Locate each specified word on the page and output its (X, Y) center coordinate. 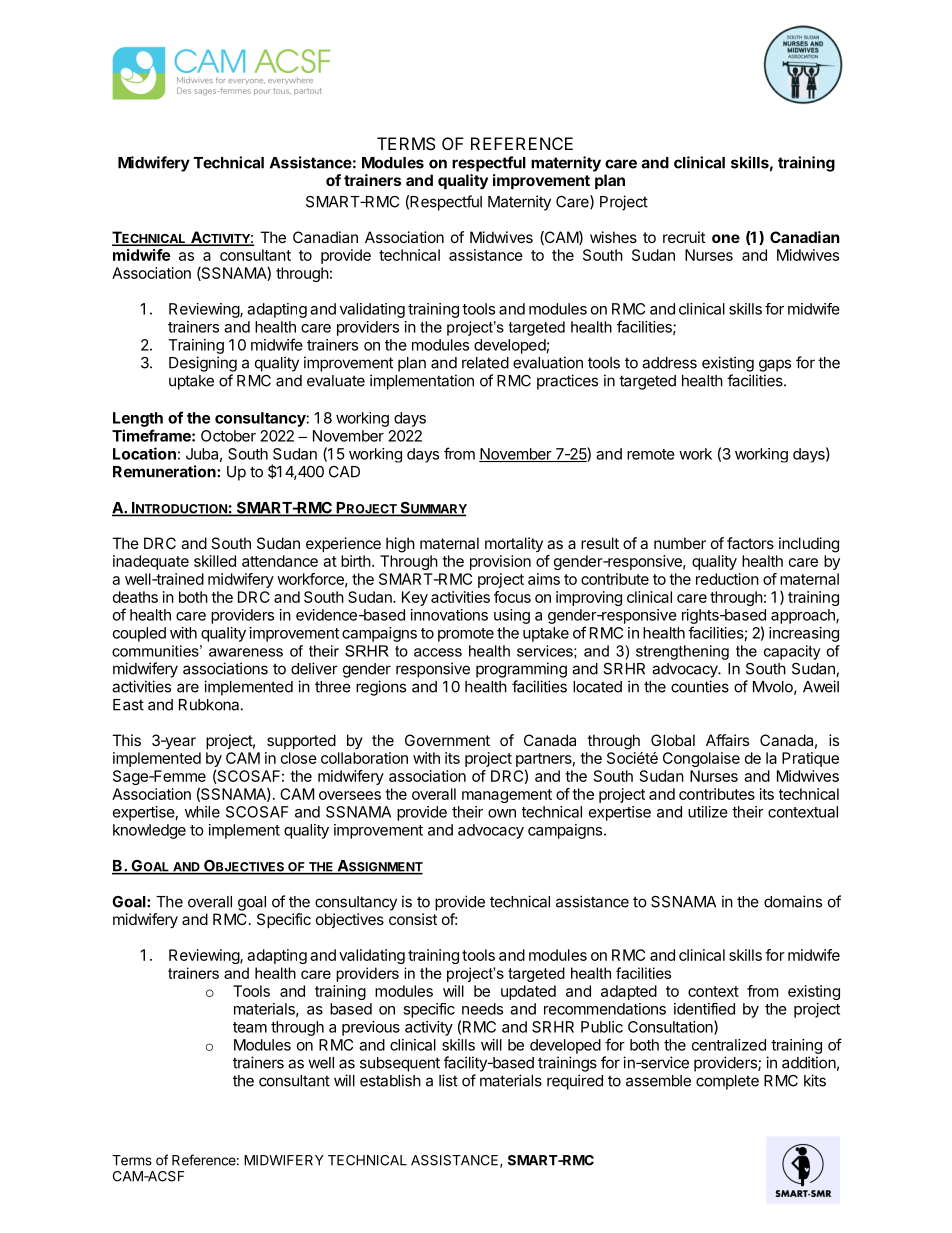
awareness (246, 652)
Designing (203, 364)
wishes (613, 237)
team (250, 1027)
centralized (729, 1045)
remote (651, 454)
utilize (708, 812)
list (448, 1080)
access (438, 652)
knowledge (149, 831)
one (726, 238)
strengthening (682, 652)
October (228, 436)
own (502, 813)
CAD (344, 472)
